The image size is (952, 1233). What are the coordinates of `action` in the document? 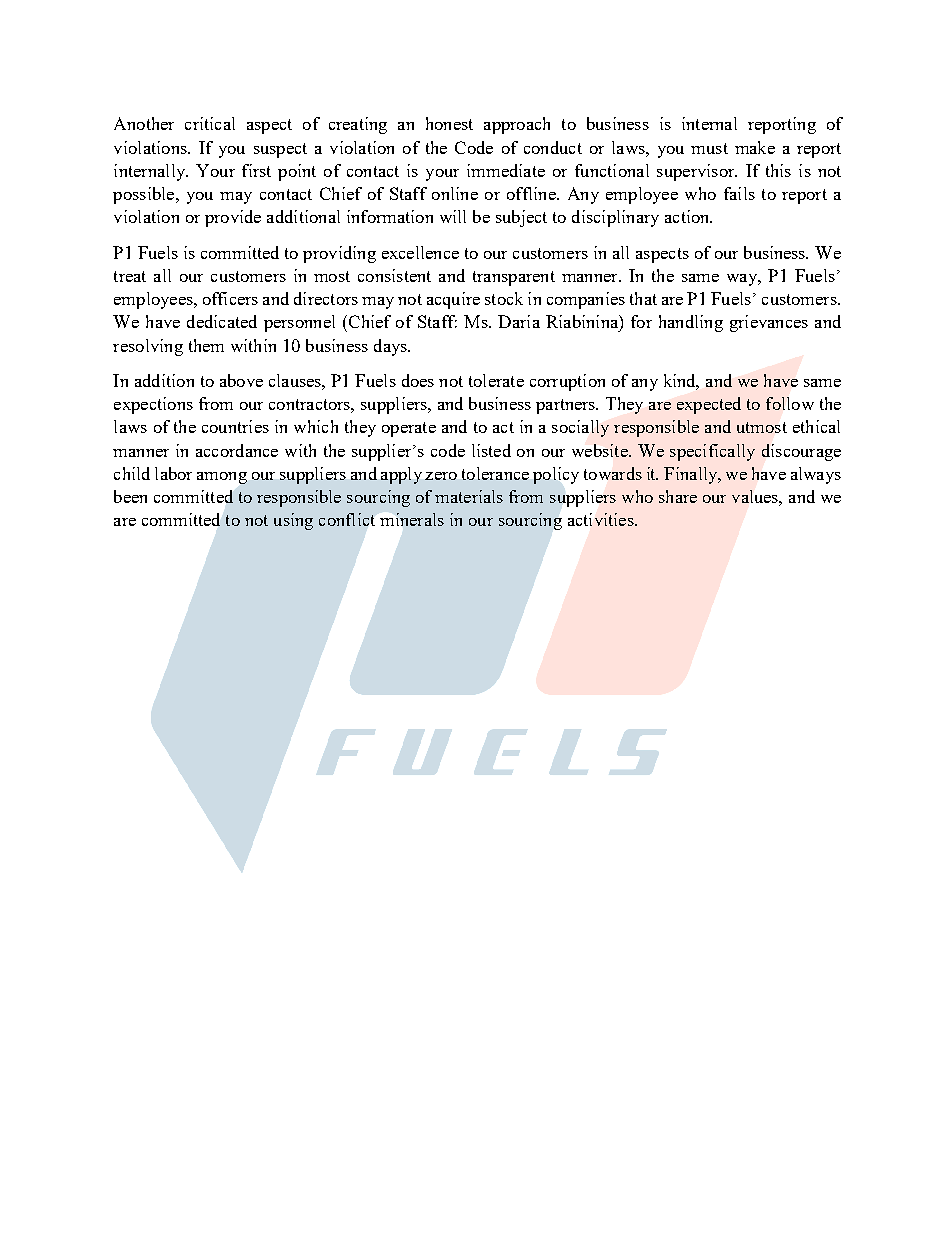 It's located at (688, 216).
